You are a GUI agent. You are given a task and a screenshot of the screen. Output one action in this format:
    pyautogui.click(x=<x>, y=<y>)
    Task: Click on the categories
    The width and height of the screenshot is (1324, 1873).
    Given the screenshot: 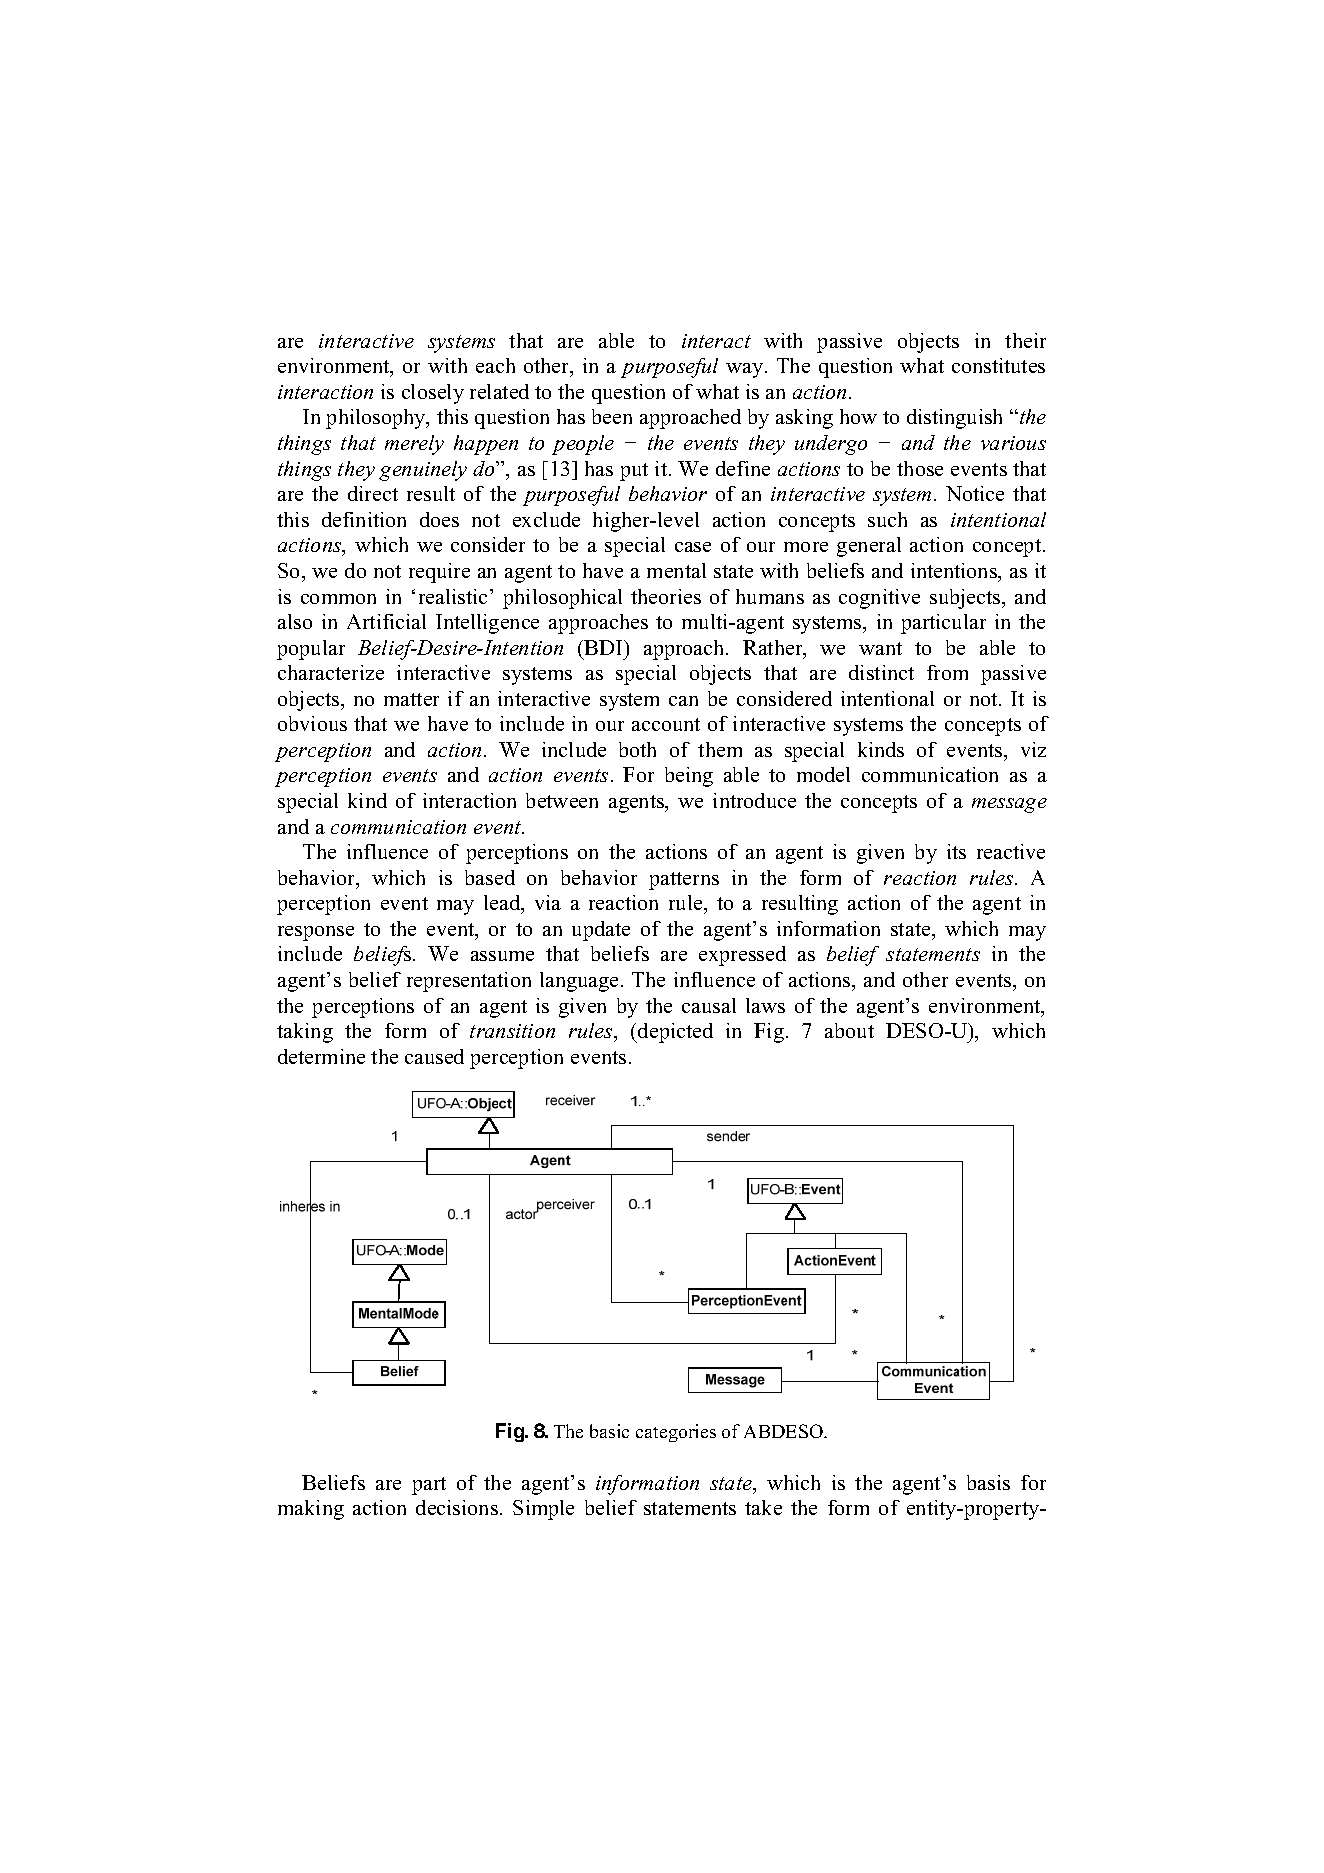 What is the action you would take?
    pyautogui.click(x=676, y=1433)
